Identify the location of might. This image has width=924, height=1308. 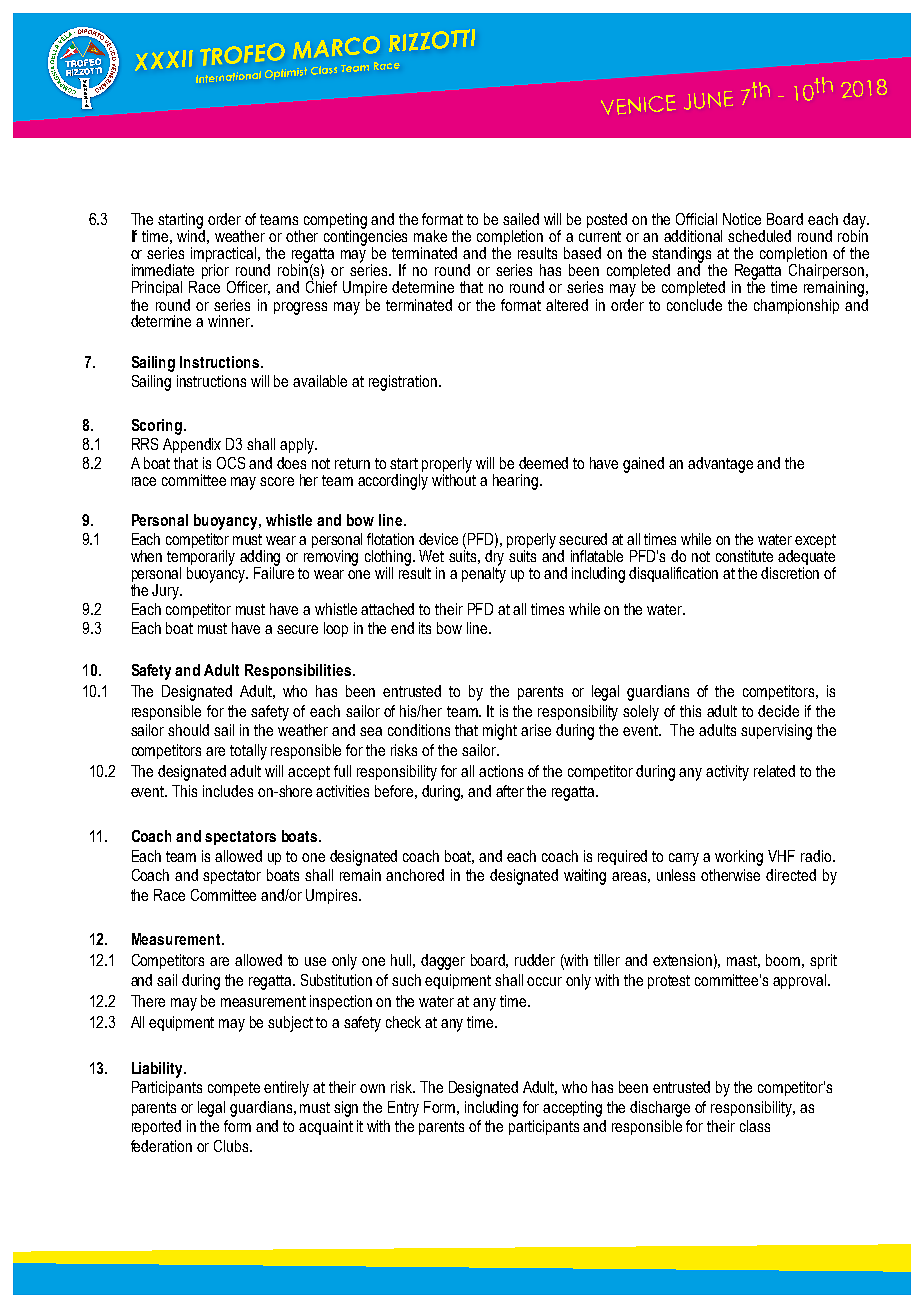
(500, 732).
